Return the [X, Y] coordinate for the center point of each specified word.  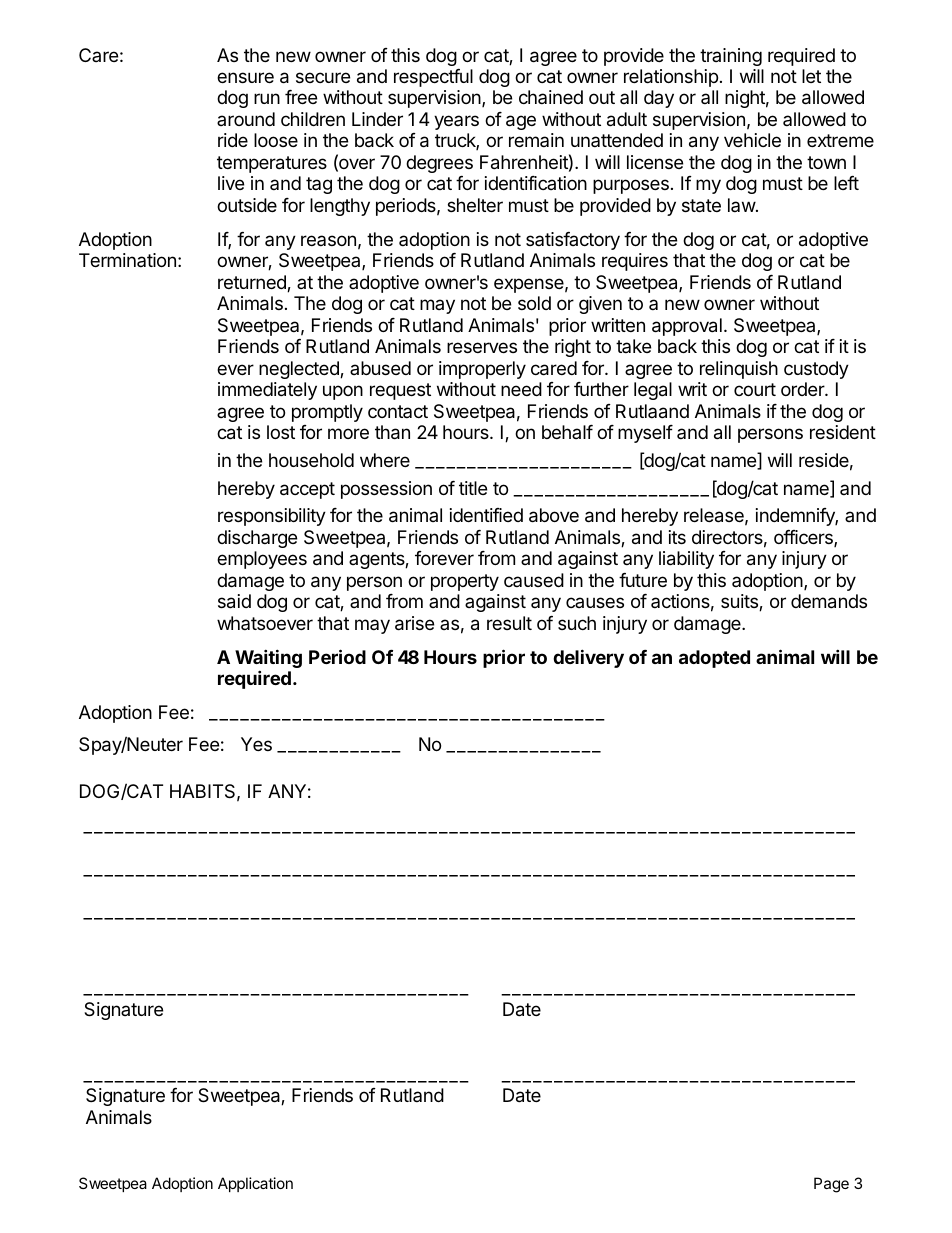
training [731, 57]
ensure [245, 77]
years [456, 122]
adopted [714, 659]
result [509, 623]
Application [255, 1184]
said [234, 601]
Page [831, 1185]
